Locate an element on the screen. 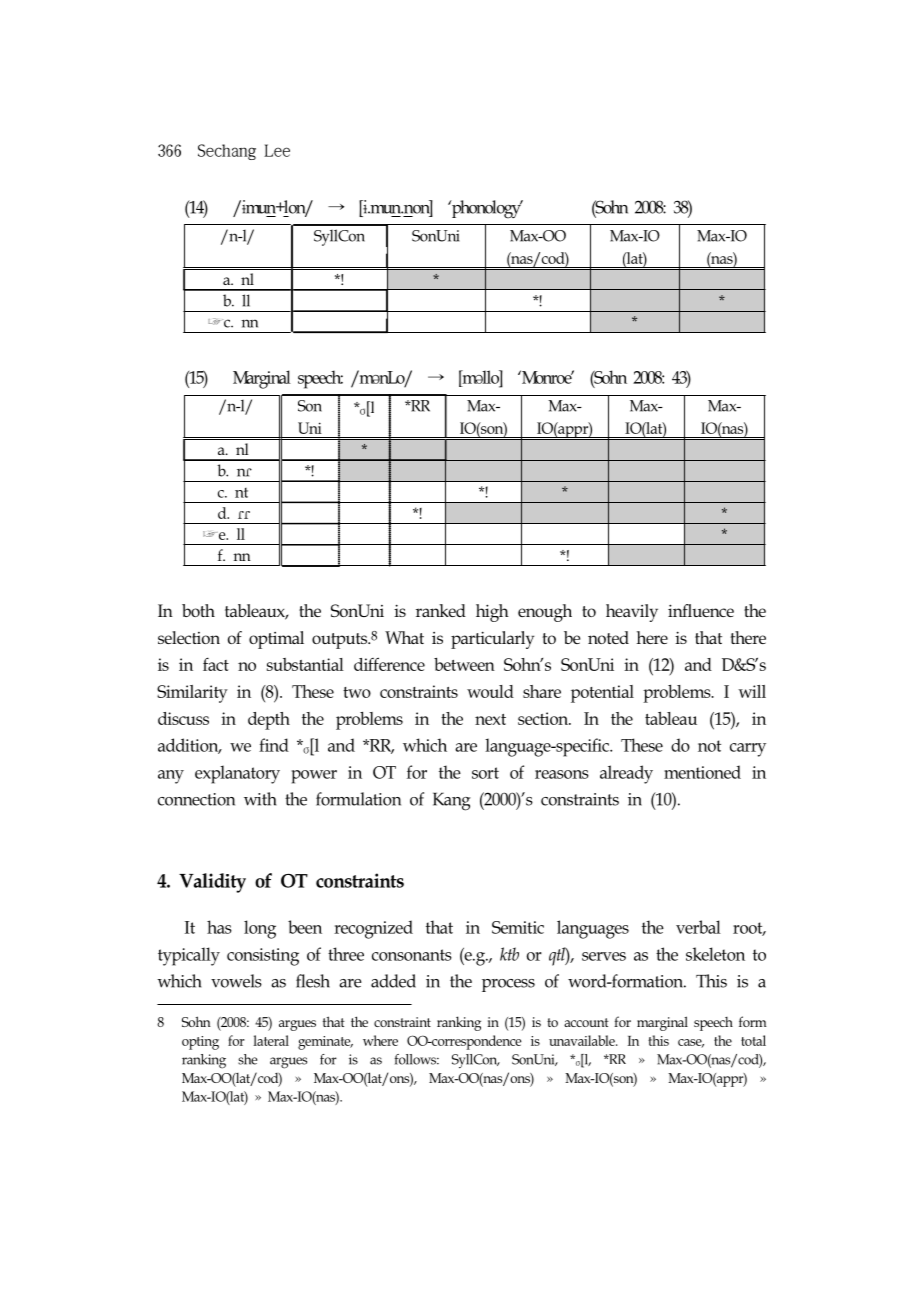 The width and height of the screenshot is (924, 1307). Lee is located at coordinates (277, 150).
